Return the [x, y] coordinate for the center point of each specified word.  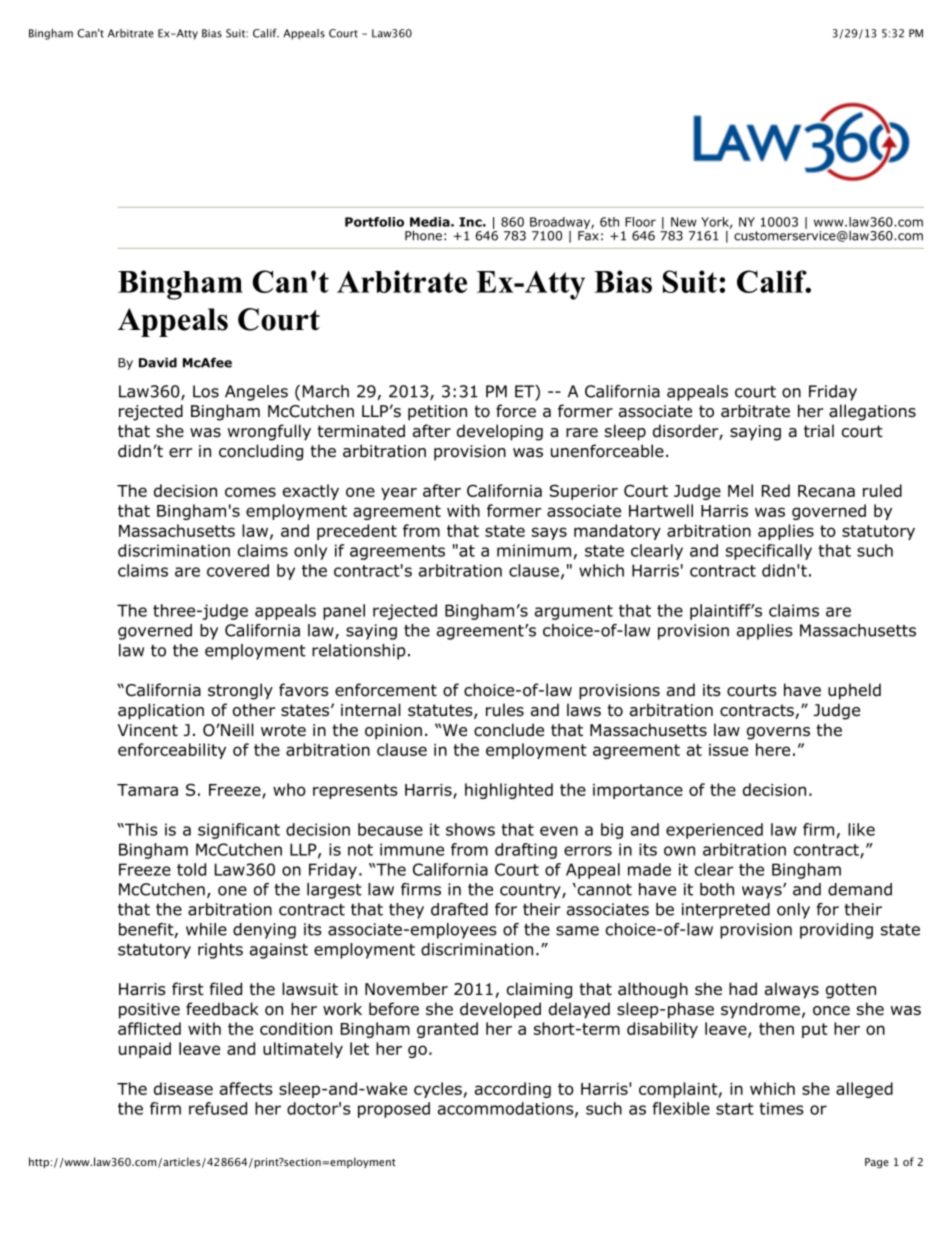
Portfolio [374, 222]
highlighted [509, 791]
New [684, 222]
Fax [588, 236]
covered [238, 570]
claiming [539, 990]
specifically [769, 552]
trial [819, 431]
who [289, 789]
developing [500, 432]
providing [836, 931]
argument [574, 612]
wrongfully [269, 432]
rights [220, 951]
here [773, 749]
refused [218, 1108]
